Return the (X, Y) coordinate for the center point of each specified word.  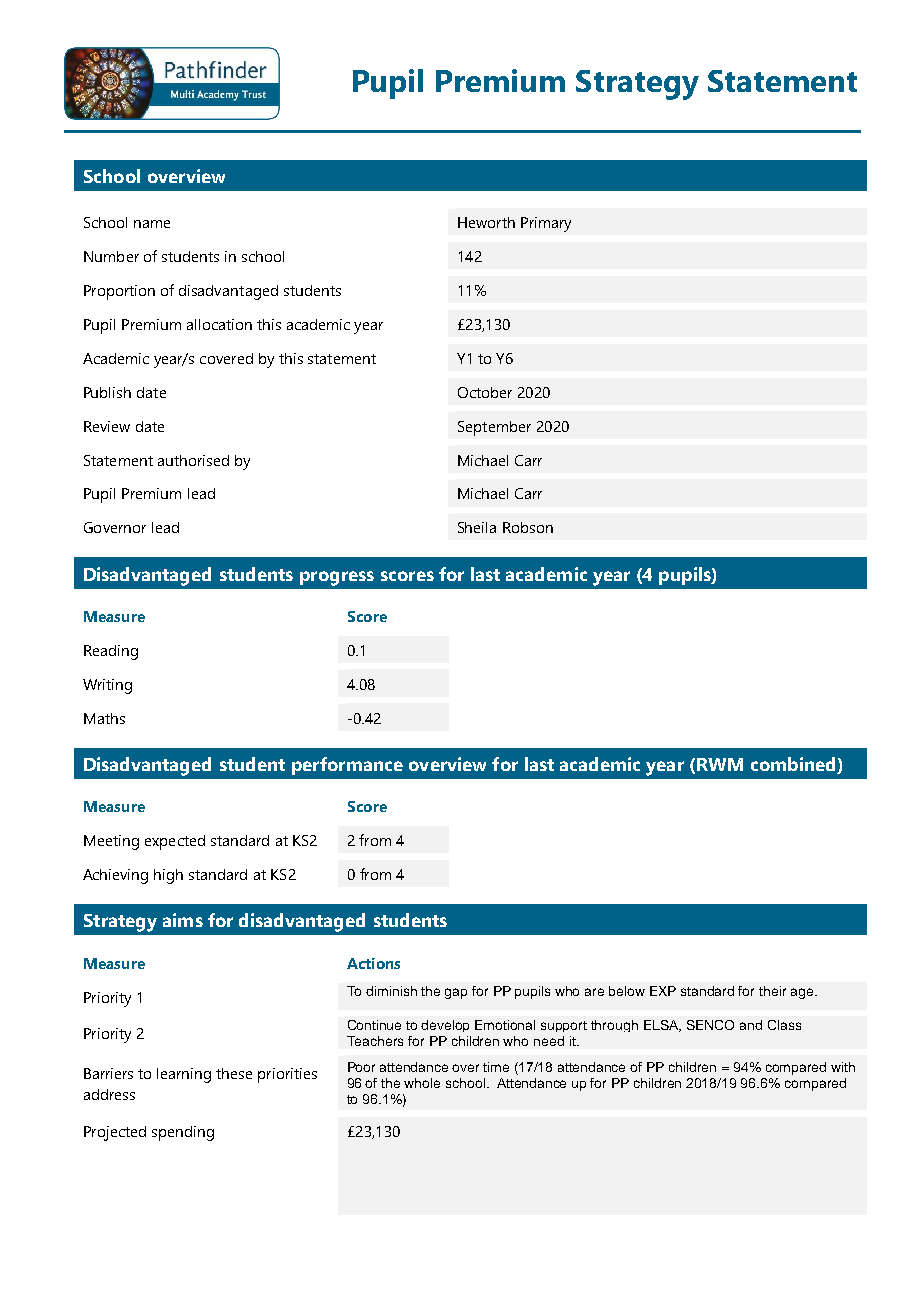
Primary (546, 224)
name (152, 224)
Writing (107, 686)
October (485, 392)
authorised (193, 460)
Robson (528, 527)
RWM (720, 764)
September (494, 428)
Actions (373, 963)
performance (347, 766)
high (168, 876)
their (772, 991)
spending (183, 1133)
